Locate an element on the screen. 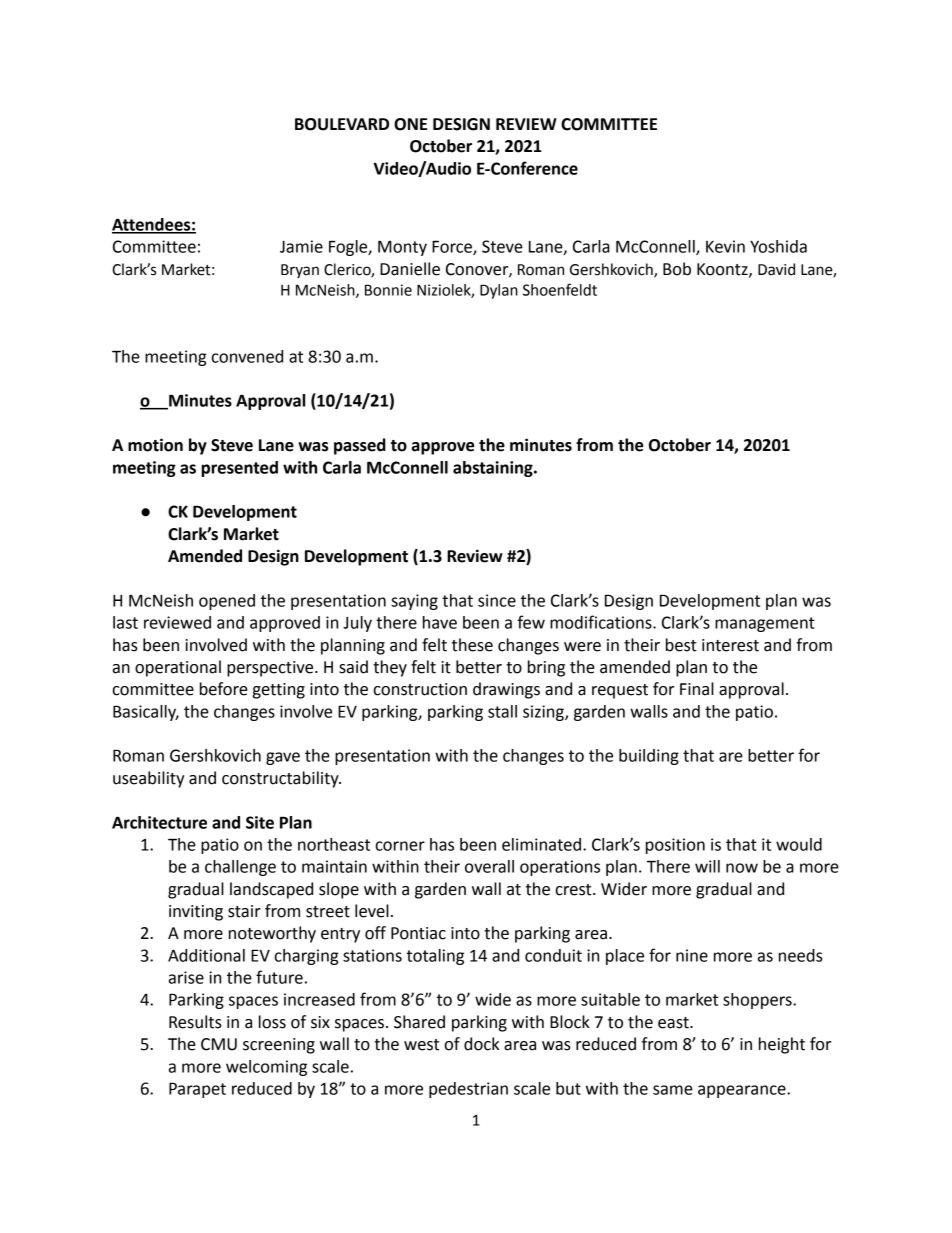 The height and width of the screenshot is (1233, 952). Kevin is located at coordinates (725, 246).
